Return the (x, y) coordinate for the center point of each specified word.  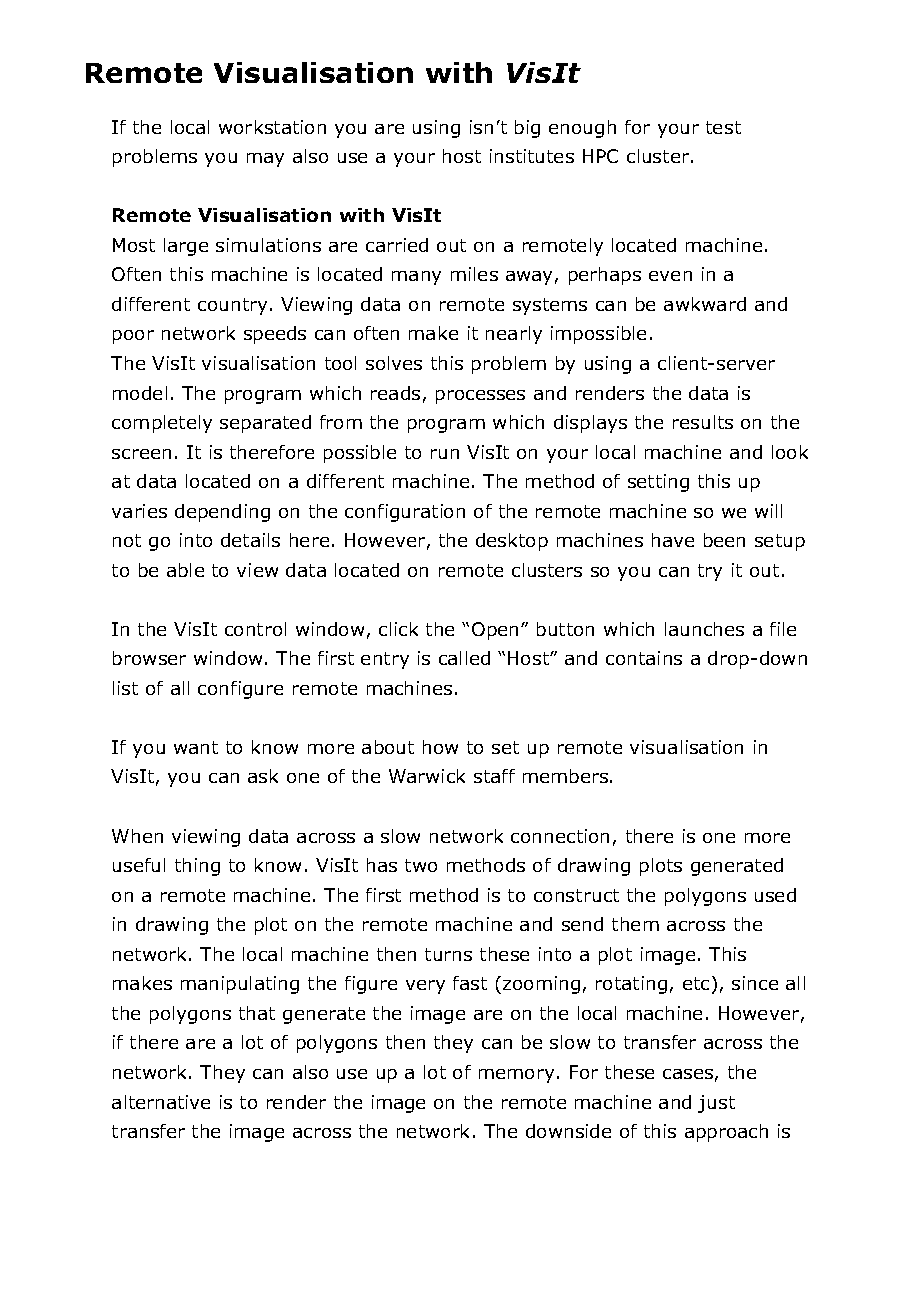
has (382, 865)
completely (162, 424)
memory (516, 1076)
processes (480, 397)
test (723, 127)
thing (197, 867)
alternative (161, 1102)
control (255, 629)
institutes (532, 156)
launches (704, 629)
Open (495, 631)
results (703, 422)
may (265, 160)
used (775, 895)
